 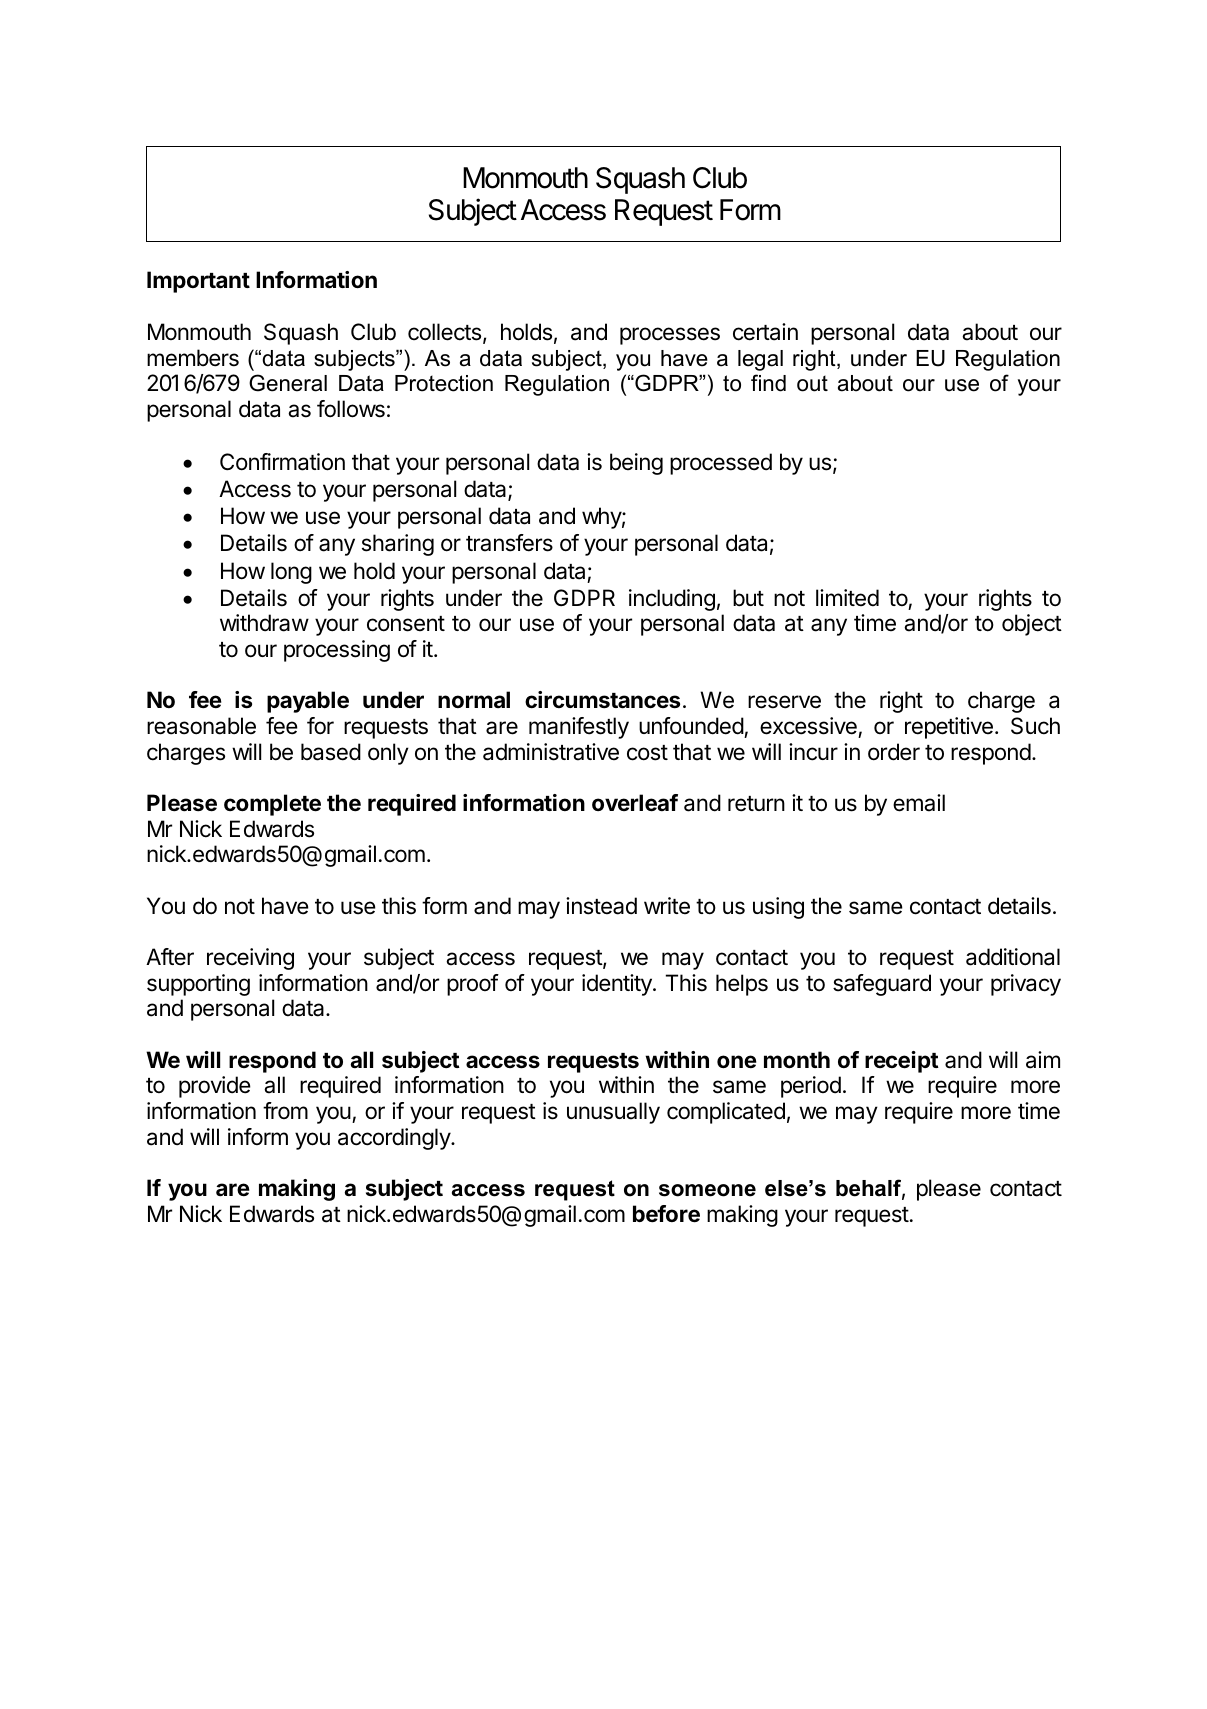 I want to click on additional, so click(x=1013, y=957).
